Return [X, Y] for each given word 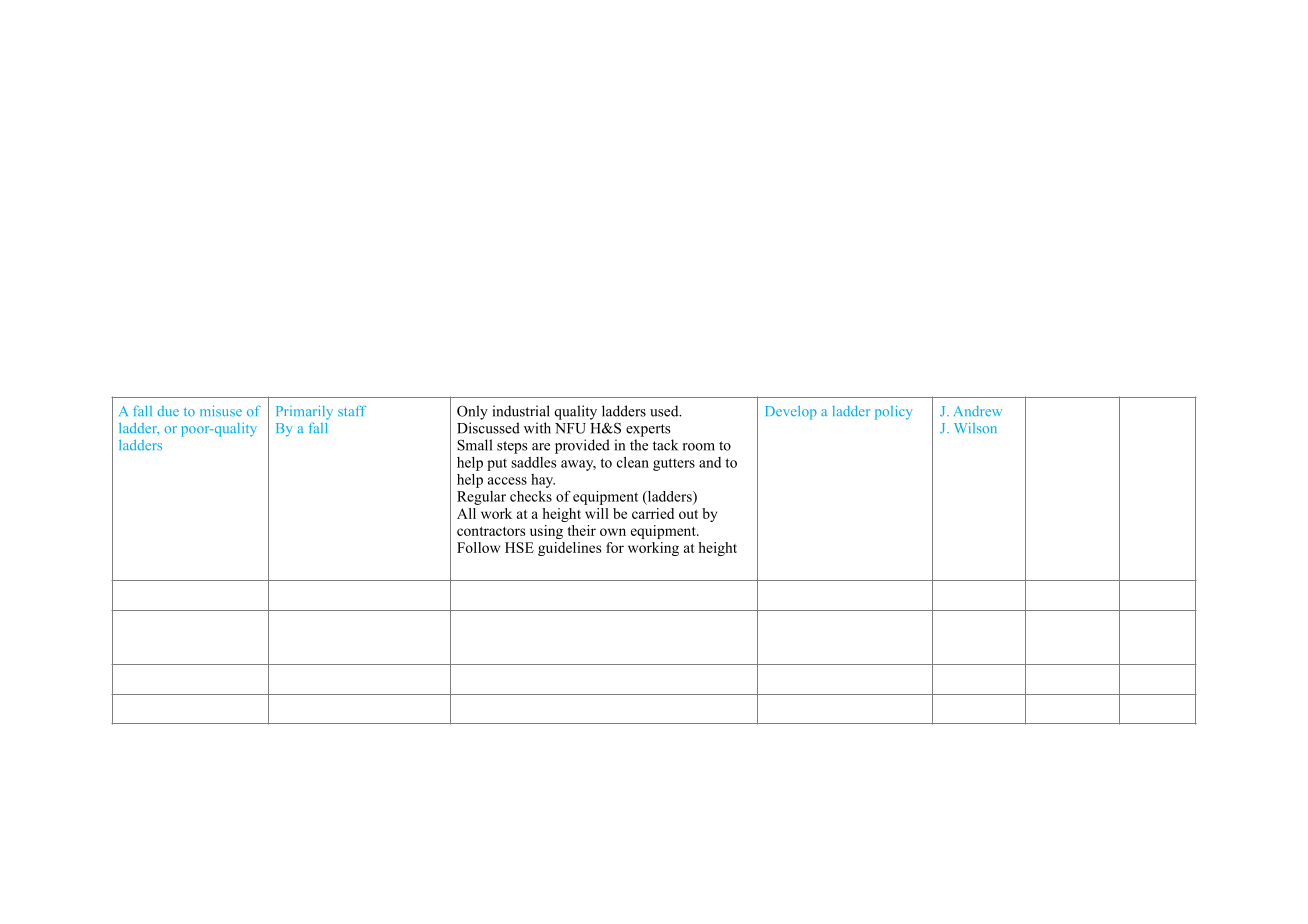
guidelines [569, 549]
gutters [674, 464]
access [507, 481]
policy [894, 412]
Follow [478, 547]
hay [543, 481]
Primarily [304, 412]
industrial [521, 411]
